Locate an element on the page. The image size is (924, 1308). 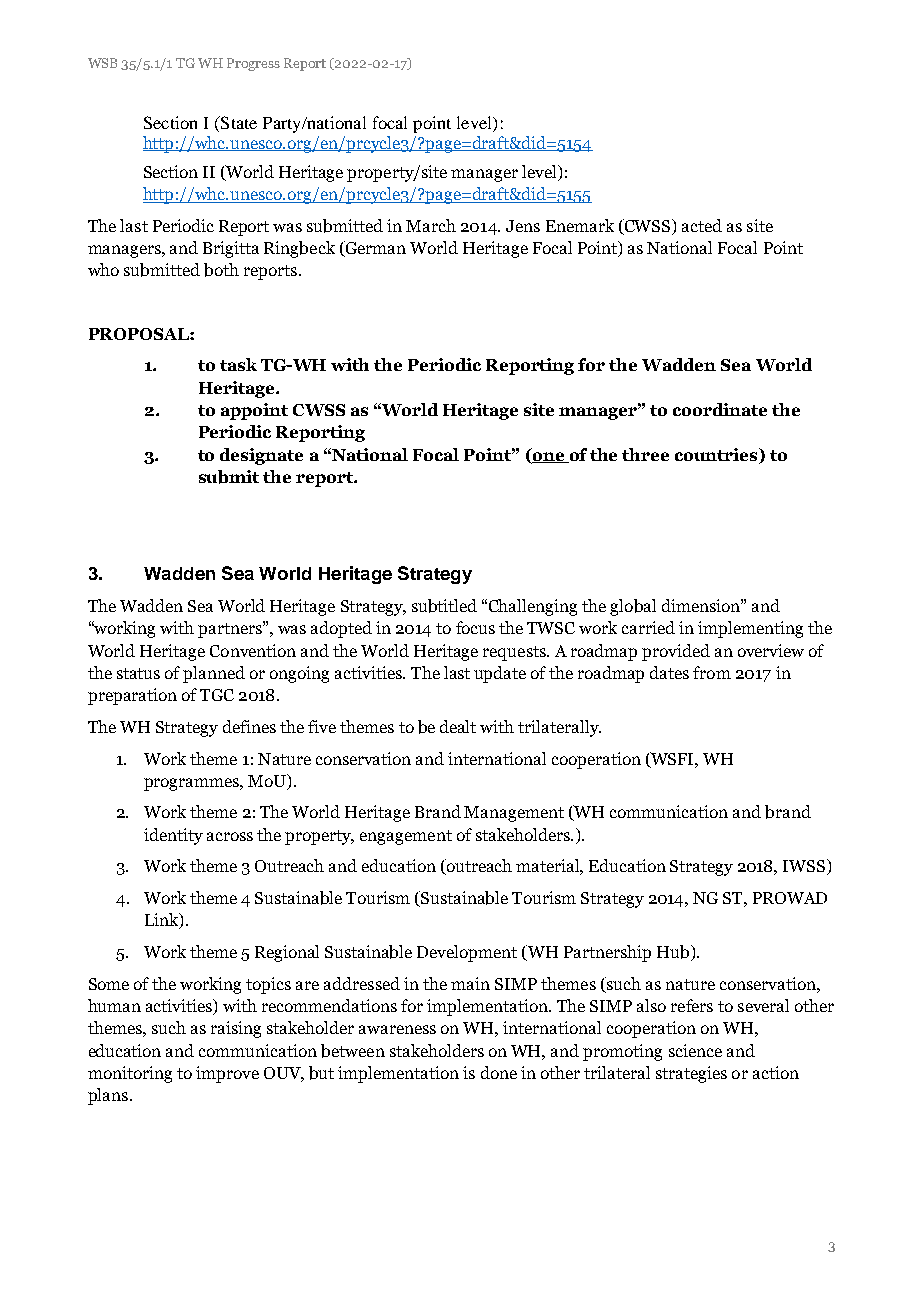
acted is located at coordinates (702, 225).
